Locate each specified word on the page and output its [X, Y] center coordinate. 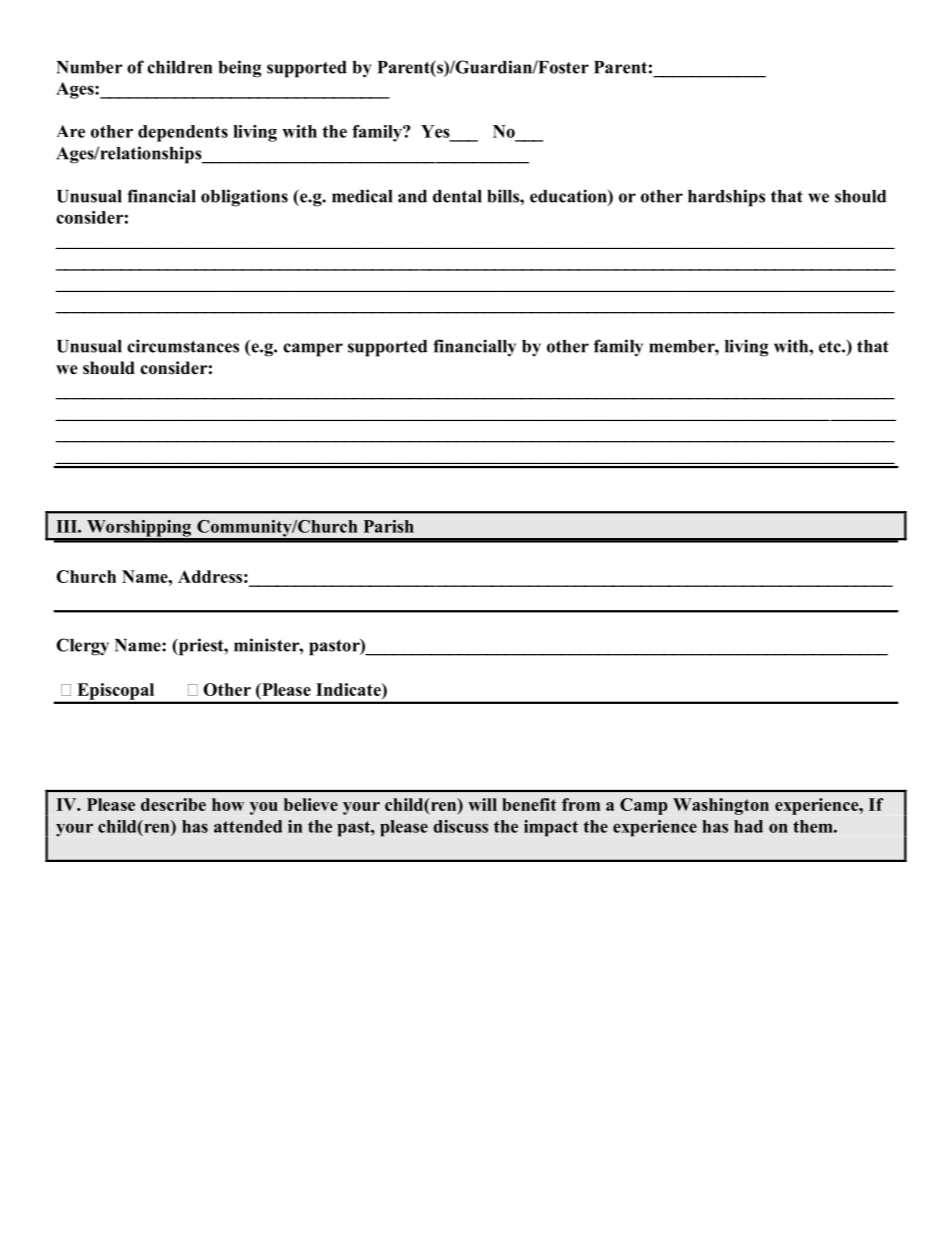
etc [831, 347]
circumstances [183, 346]
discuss [460, 826]
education [569, 197]
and [412, 196]
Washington [721, 806]
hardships [726, 198]
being [240, 69]
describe [173, 804]
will [482, 804]
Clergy [82, 647]
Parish [389, 526]
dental [457, 196]
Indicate [349, 689]
